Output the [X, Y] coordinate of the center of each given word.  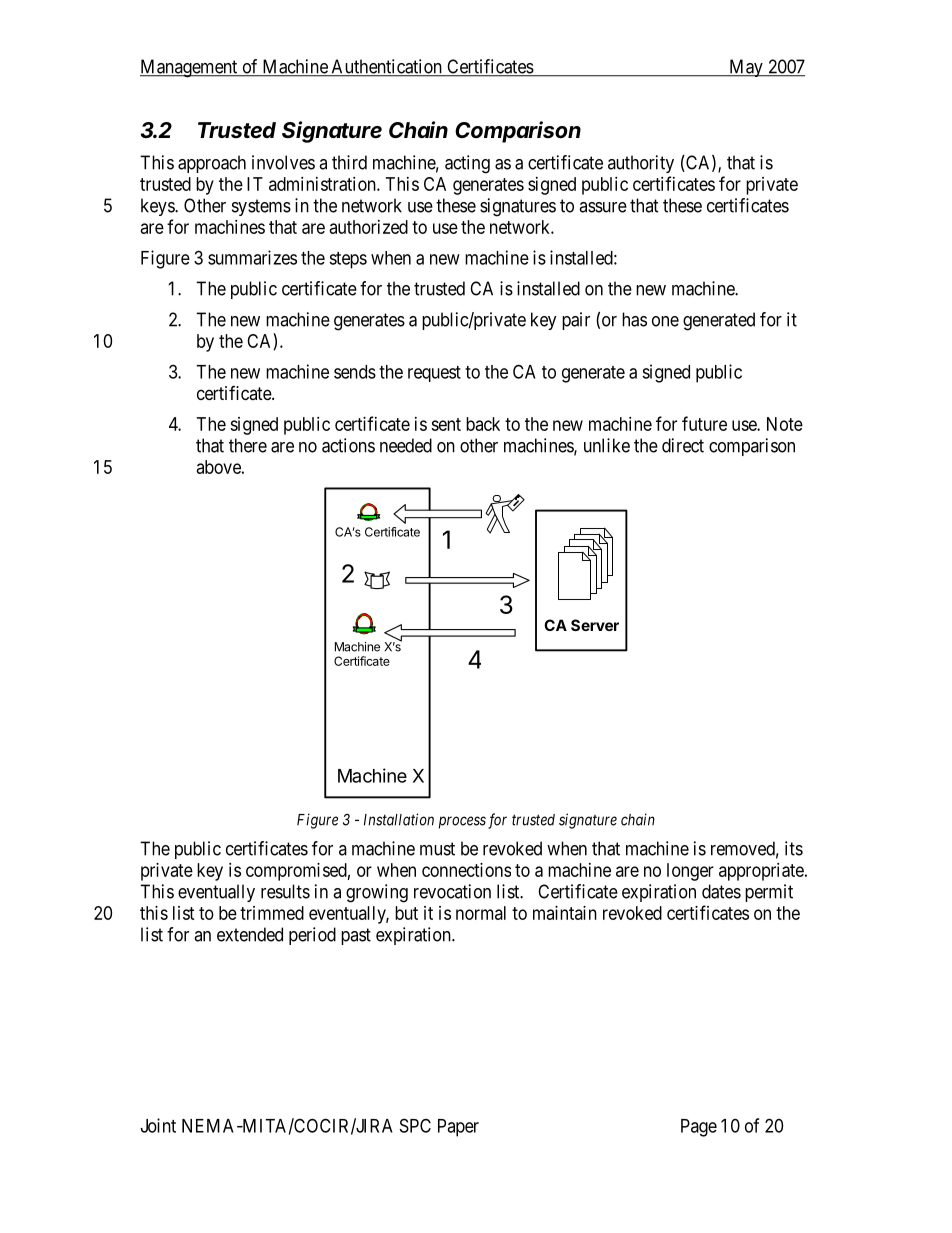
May [746, 68]
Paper [458, 1128]
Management [190, 68]
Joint [158, 1125]
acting [467, 164]
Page [699, 1128]
